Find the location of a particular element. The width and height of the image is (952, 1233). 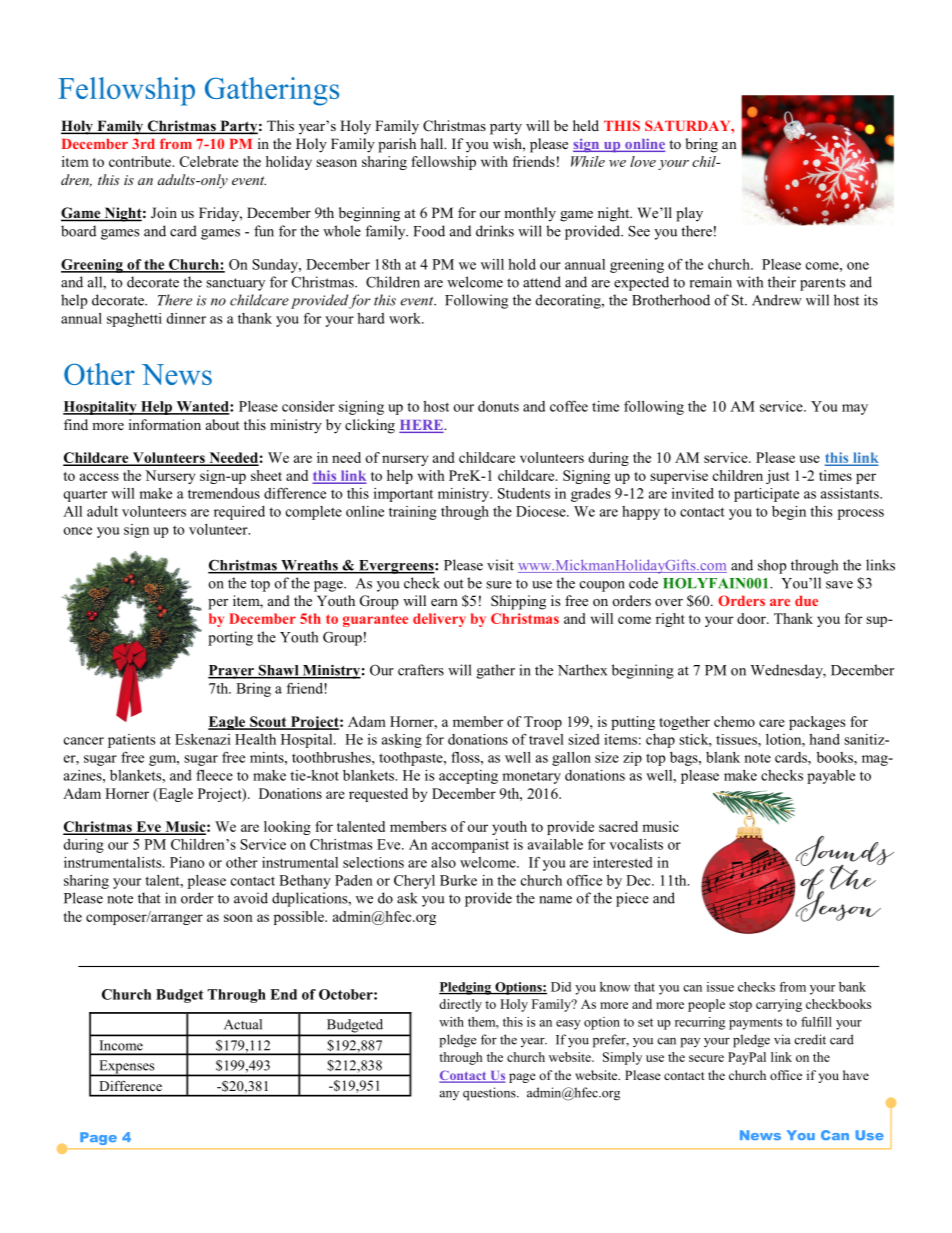

just is located at coordinates (778, 477).
